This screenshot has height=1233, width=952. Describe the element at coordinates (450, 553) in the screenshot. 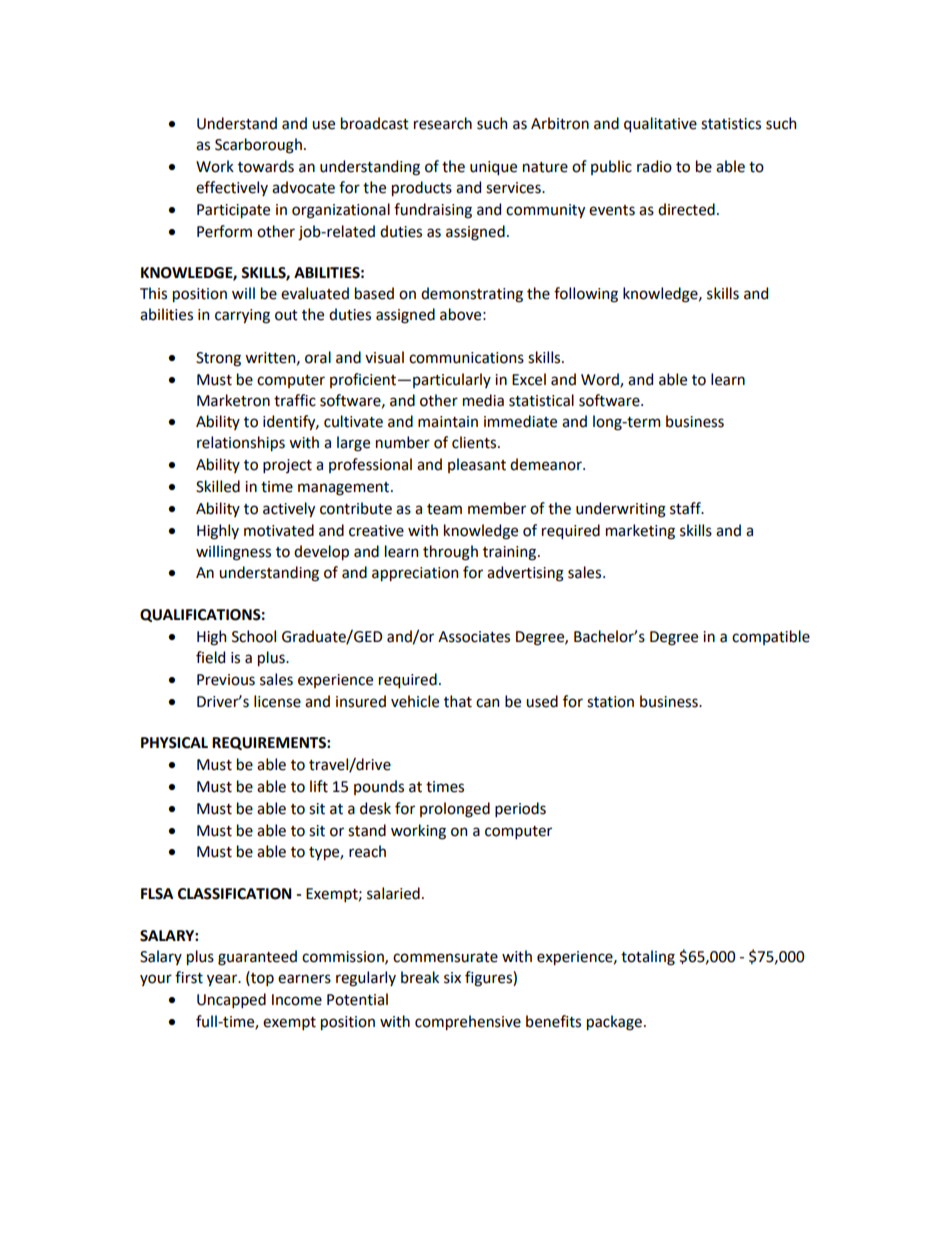

I see `through` at that location.
